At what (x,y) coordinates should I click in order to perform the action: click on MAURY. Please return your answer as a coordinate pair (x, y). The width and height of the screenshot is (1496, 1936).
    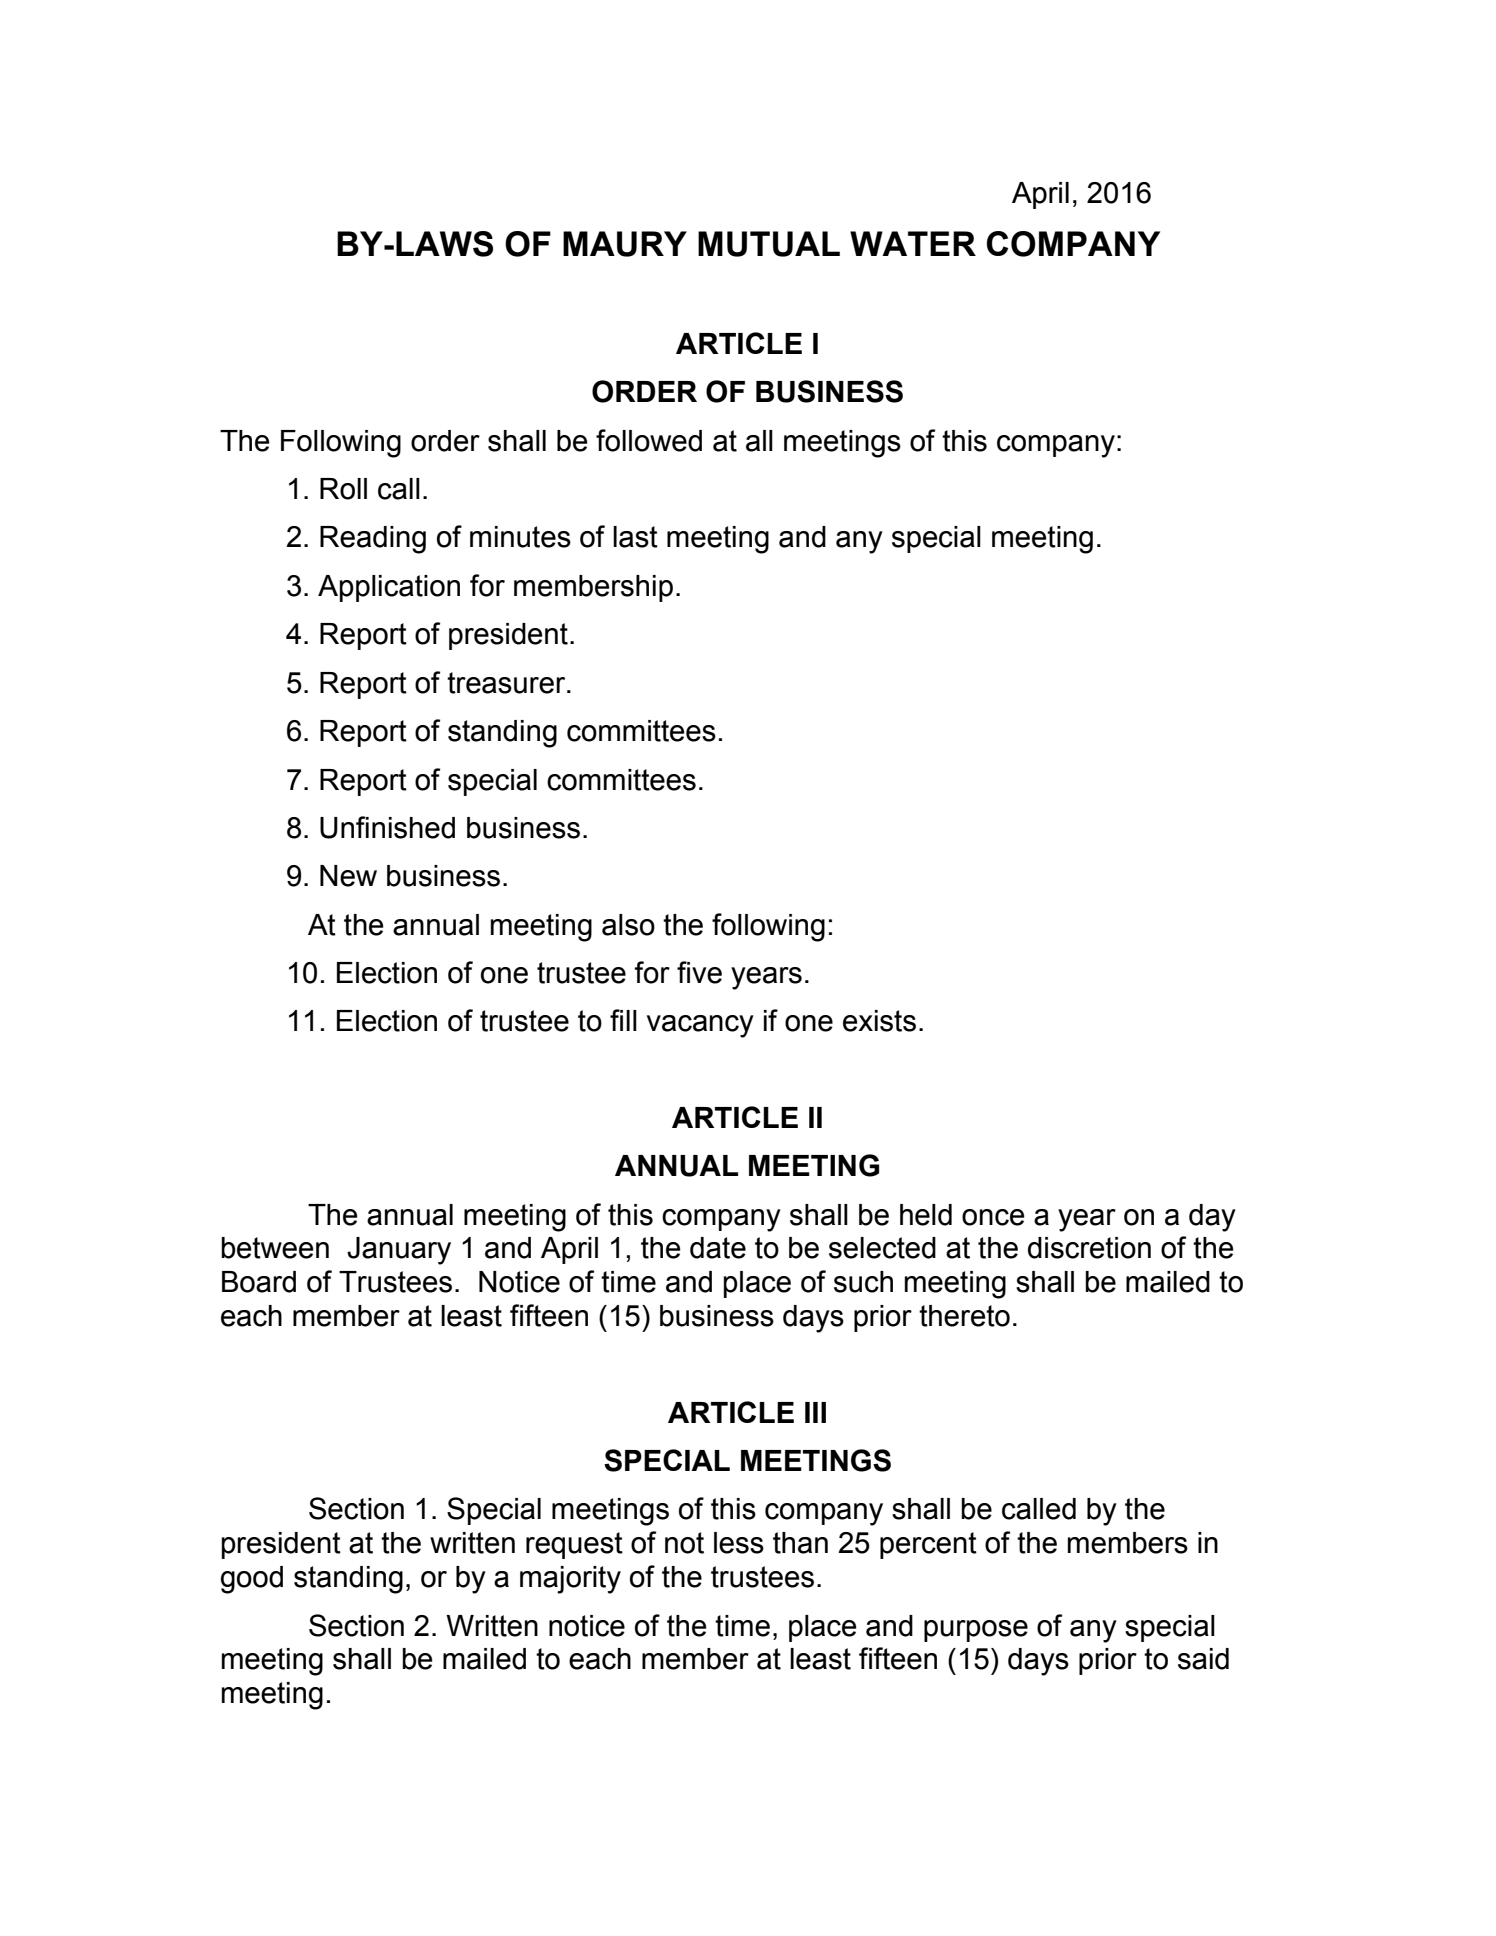
    Looking at the image, I should click on (625, 244).
